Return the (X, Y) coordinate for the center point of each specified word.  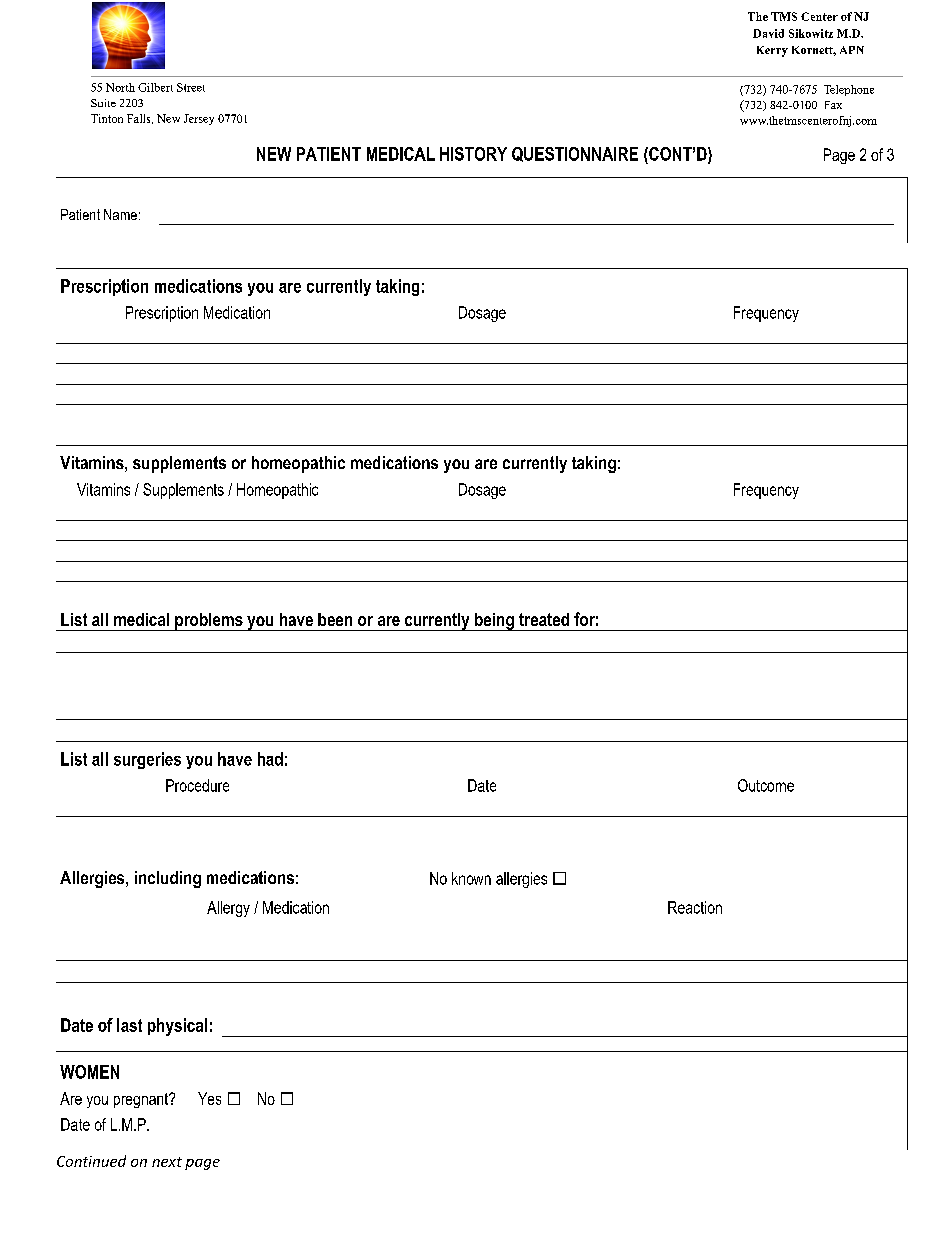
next (167, 1162)
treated (544, 619)
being (494, 622)
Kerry (772, 51)
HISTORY (473, 154)
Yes (209, 1098)
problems (209, 622)
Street (191, 87)
